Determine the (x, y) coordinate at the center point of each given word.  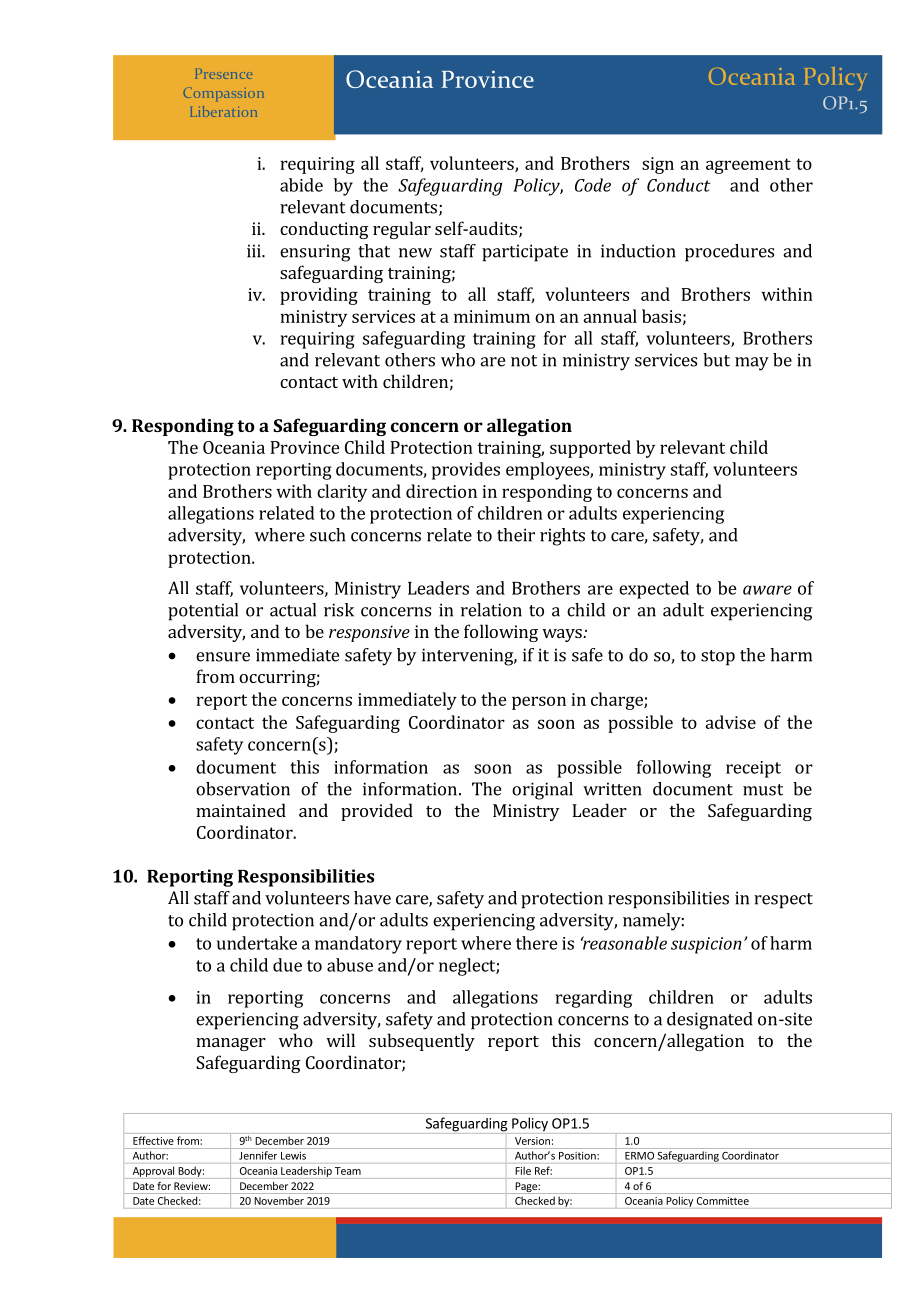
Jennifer (258, 1155)
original (542, 791)
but (716, 360)
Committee (723, 1201)
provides (466, 471)
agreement (748, 166)
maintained (241, 810)
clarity (342, 493)
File (523, 1171)
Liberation (223, 111)
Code (593, 185)
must (763, 790)
